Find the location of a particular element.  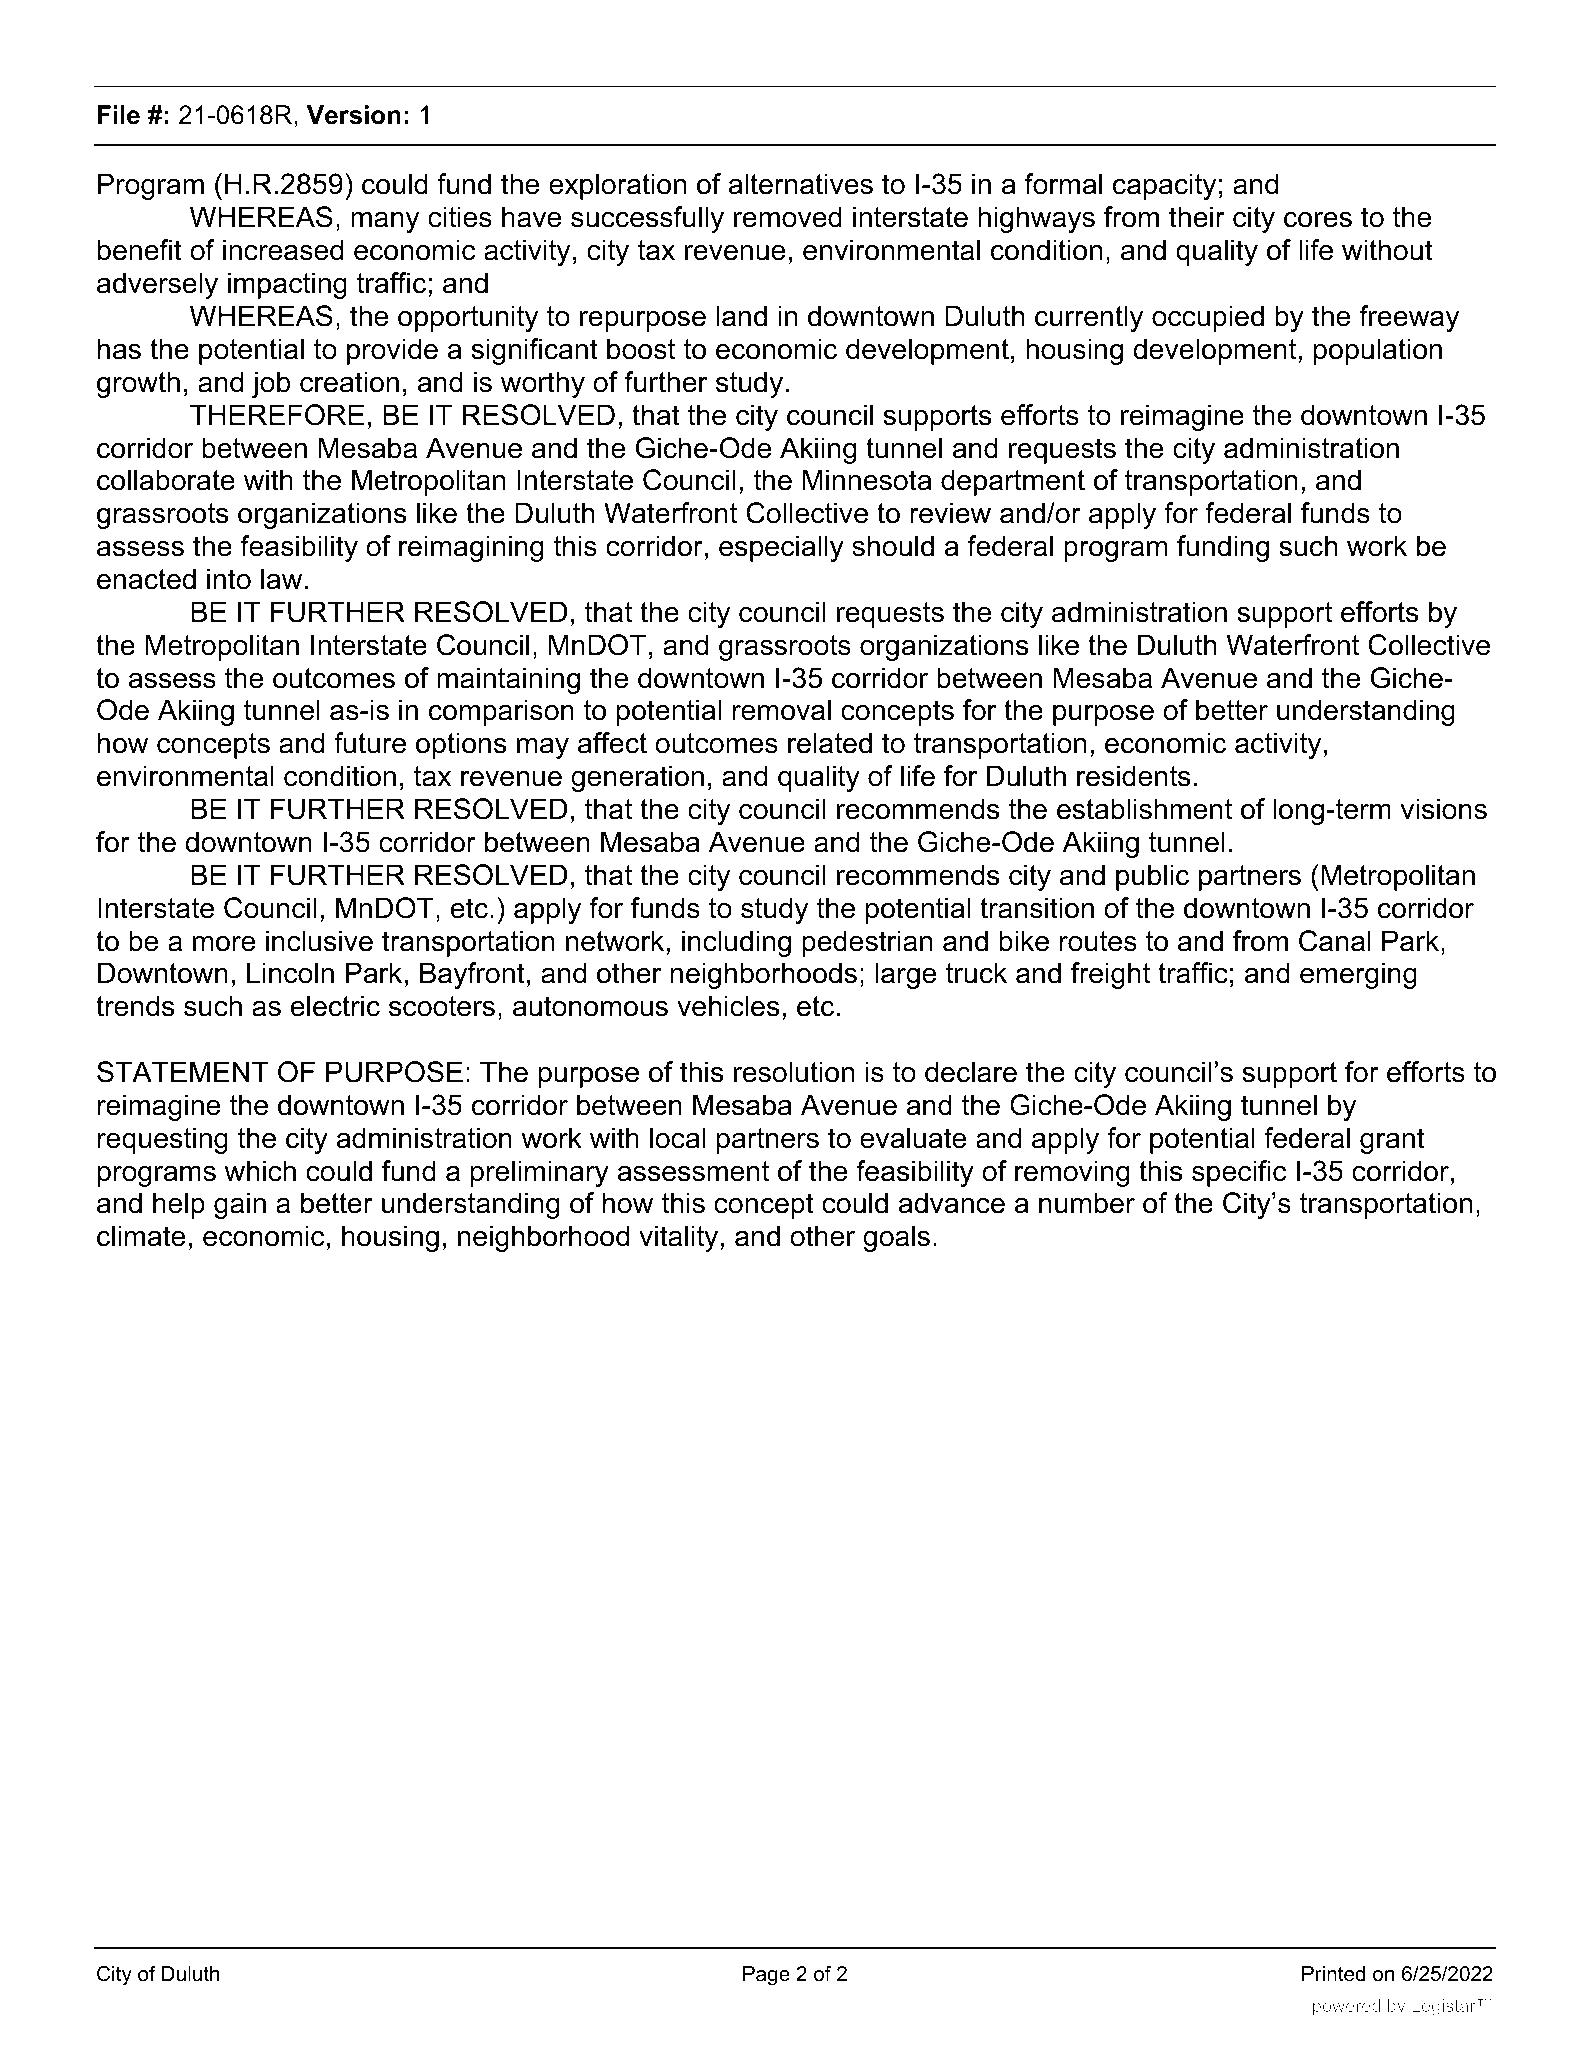

especially is located at coordinates (781, 548).
